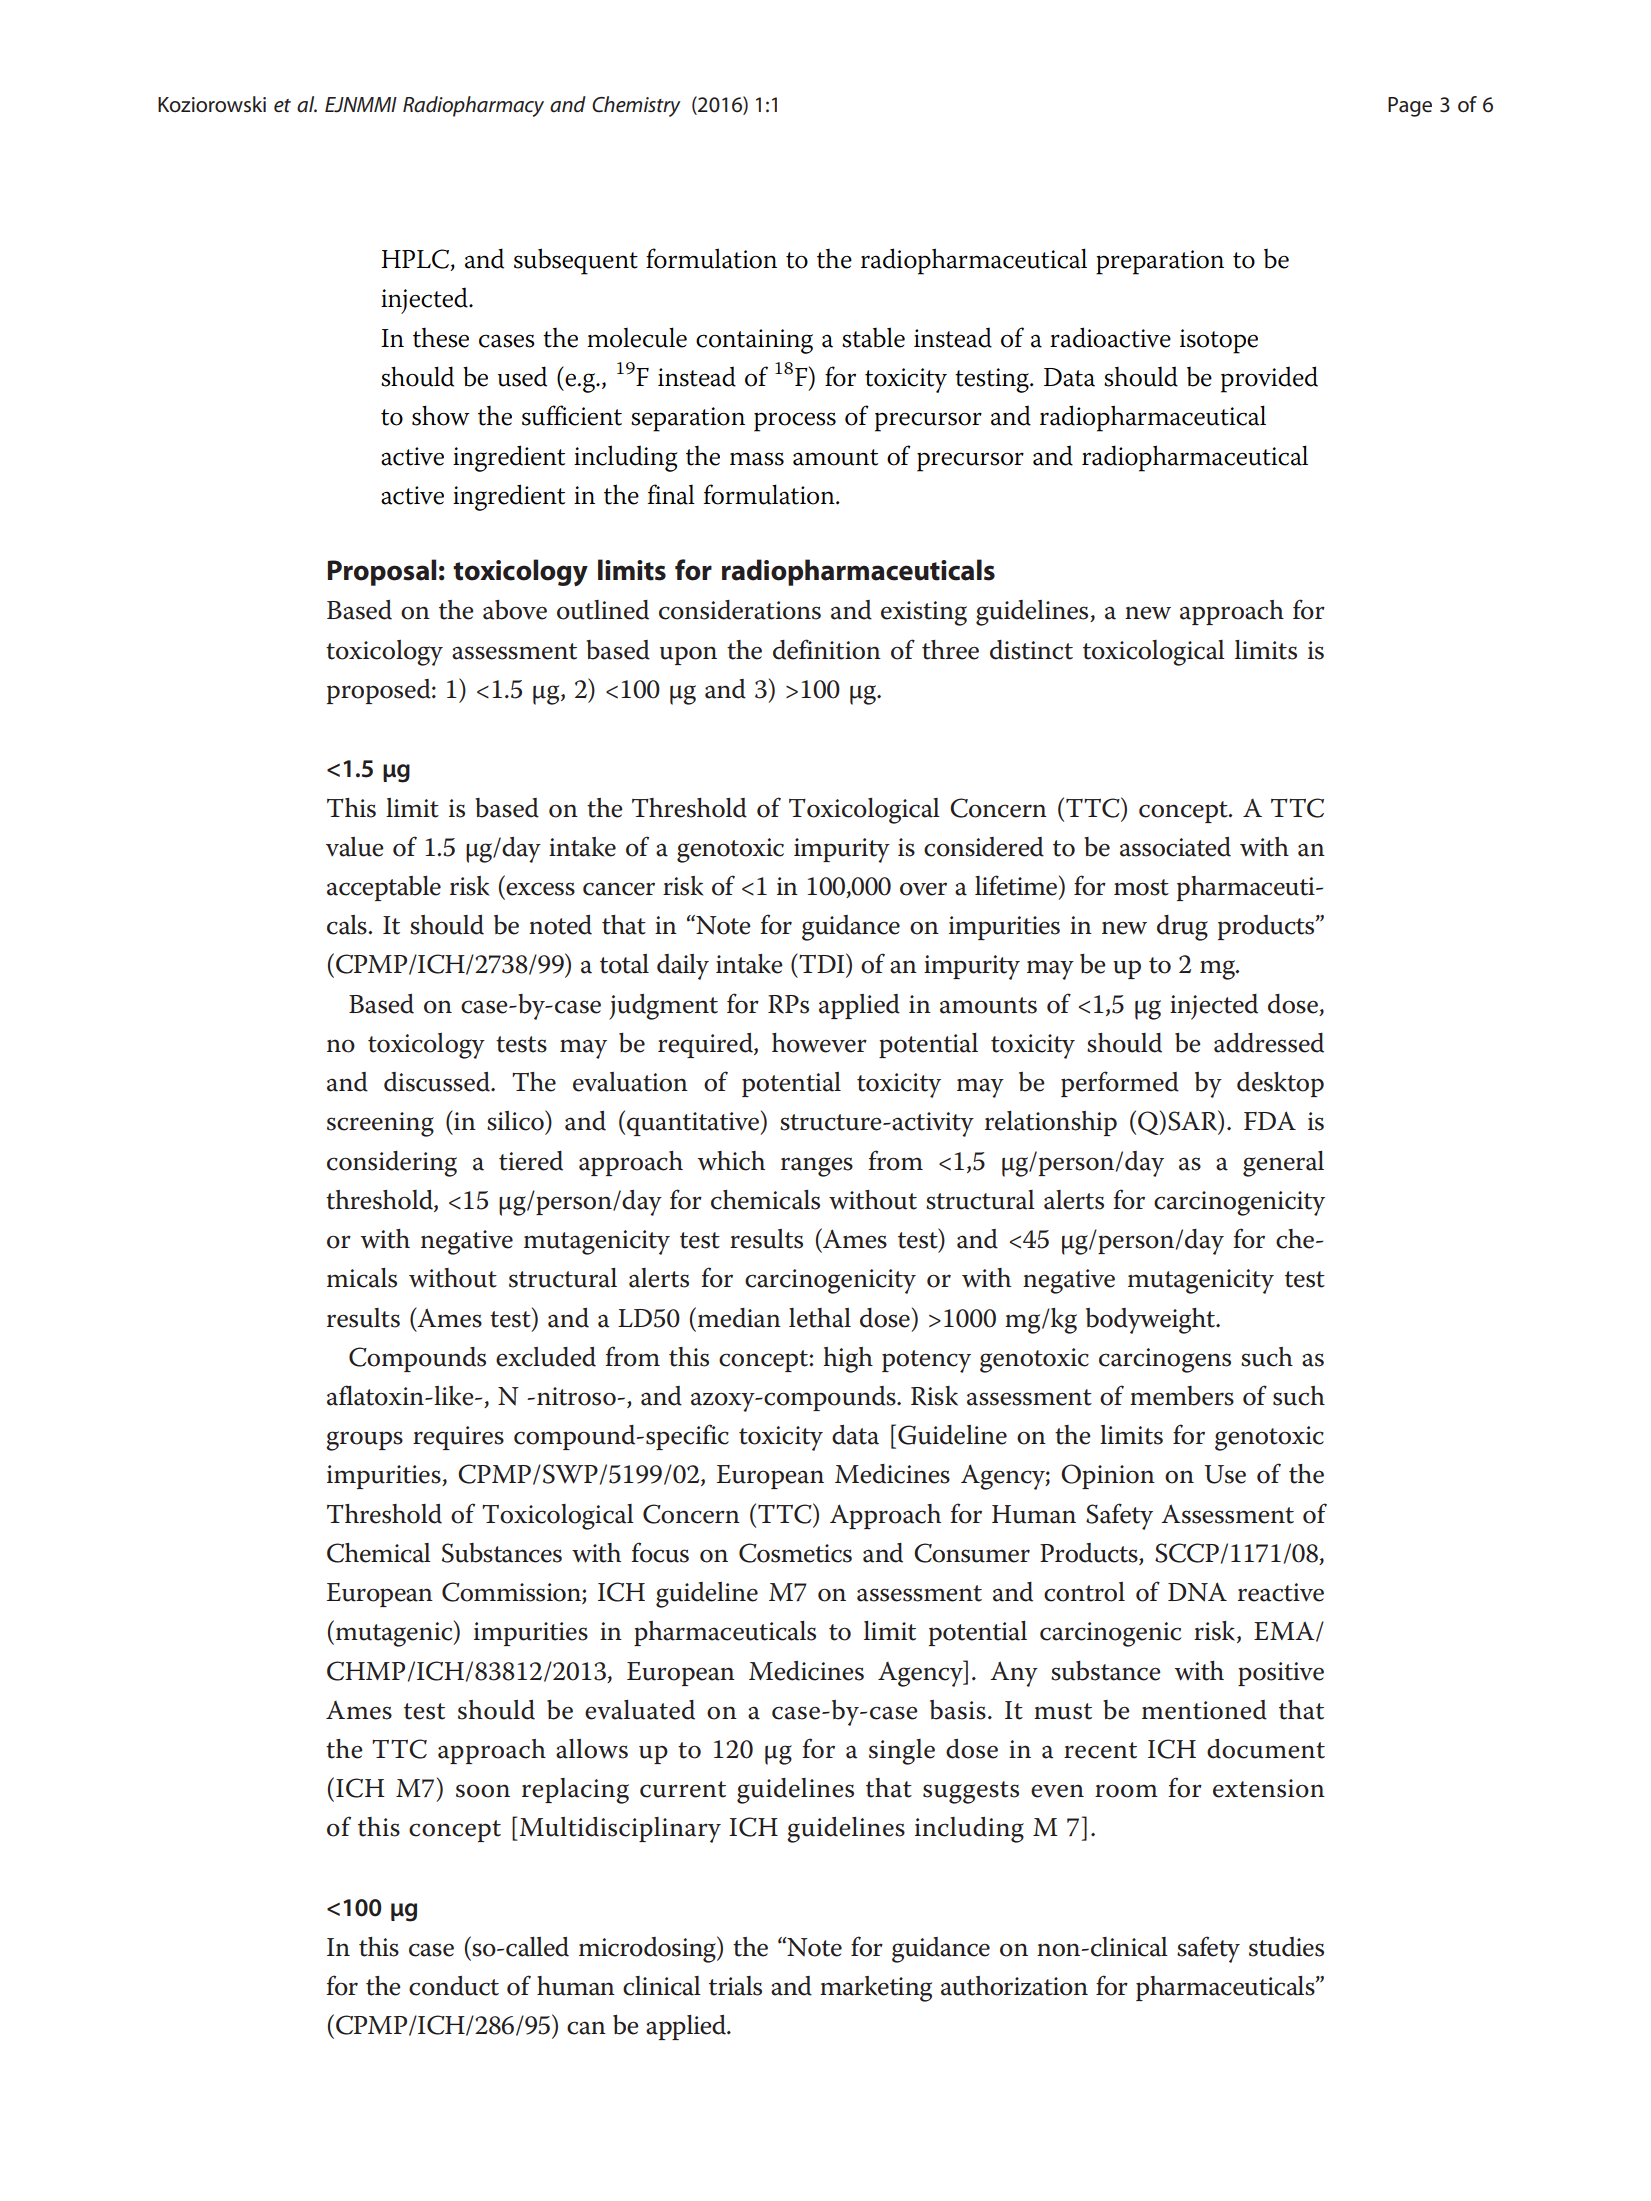  What do you see at coordinates (1410, 107) in the screenshot?
I see `Page` at bounding box center [1410, 107].
